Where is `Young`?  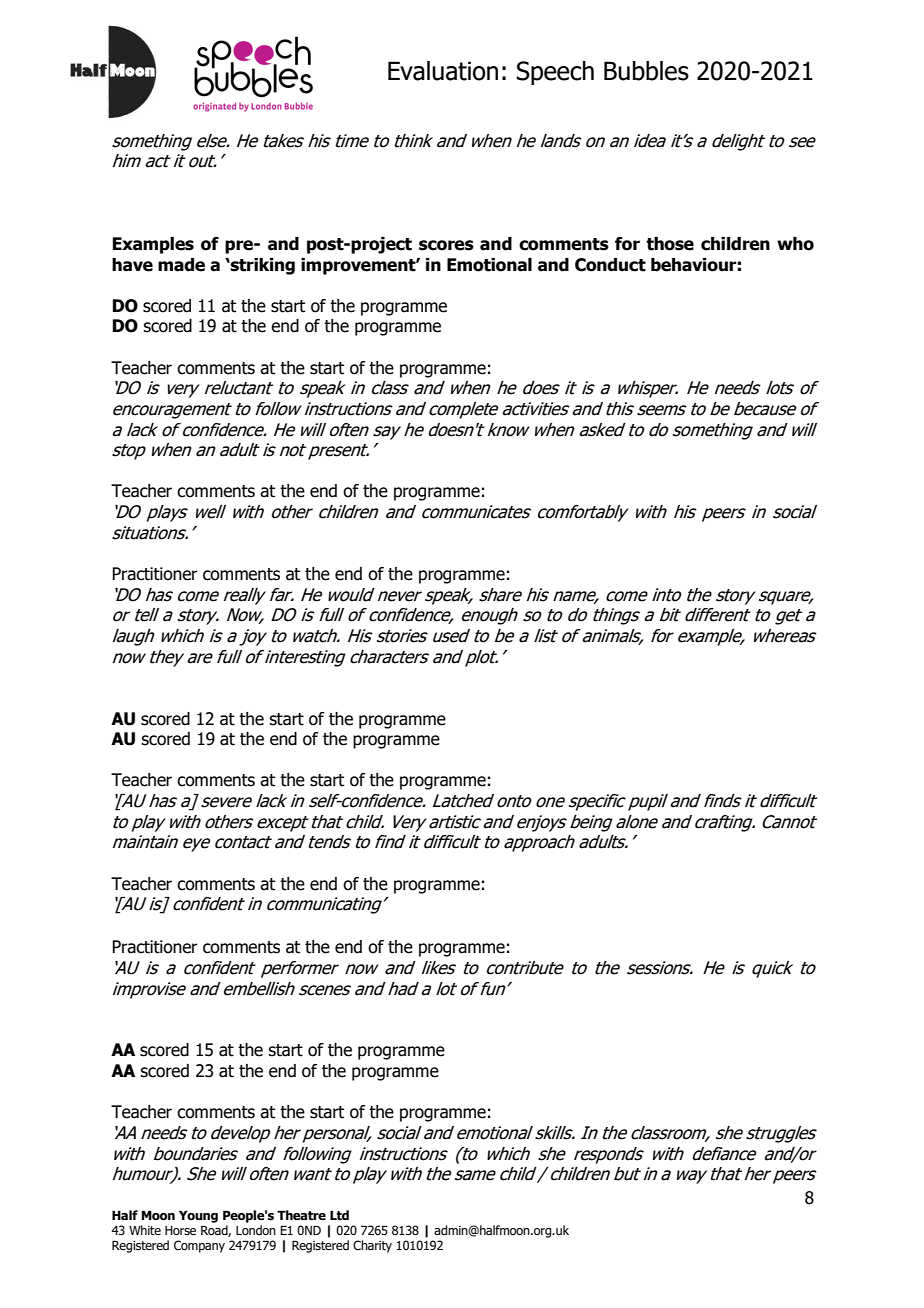
Young is located at coordinates (198, 1216).
